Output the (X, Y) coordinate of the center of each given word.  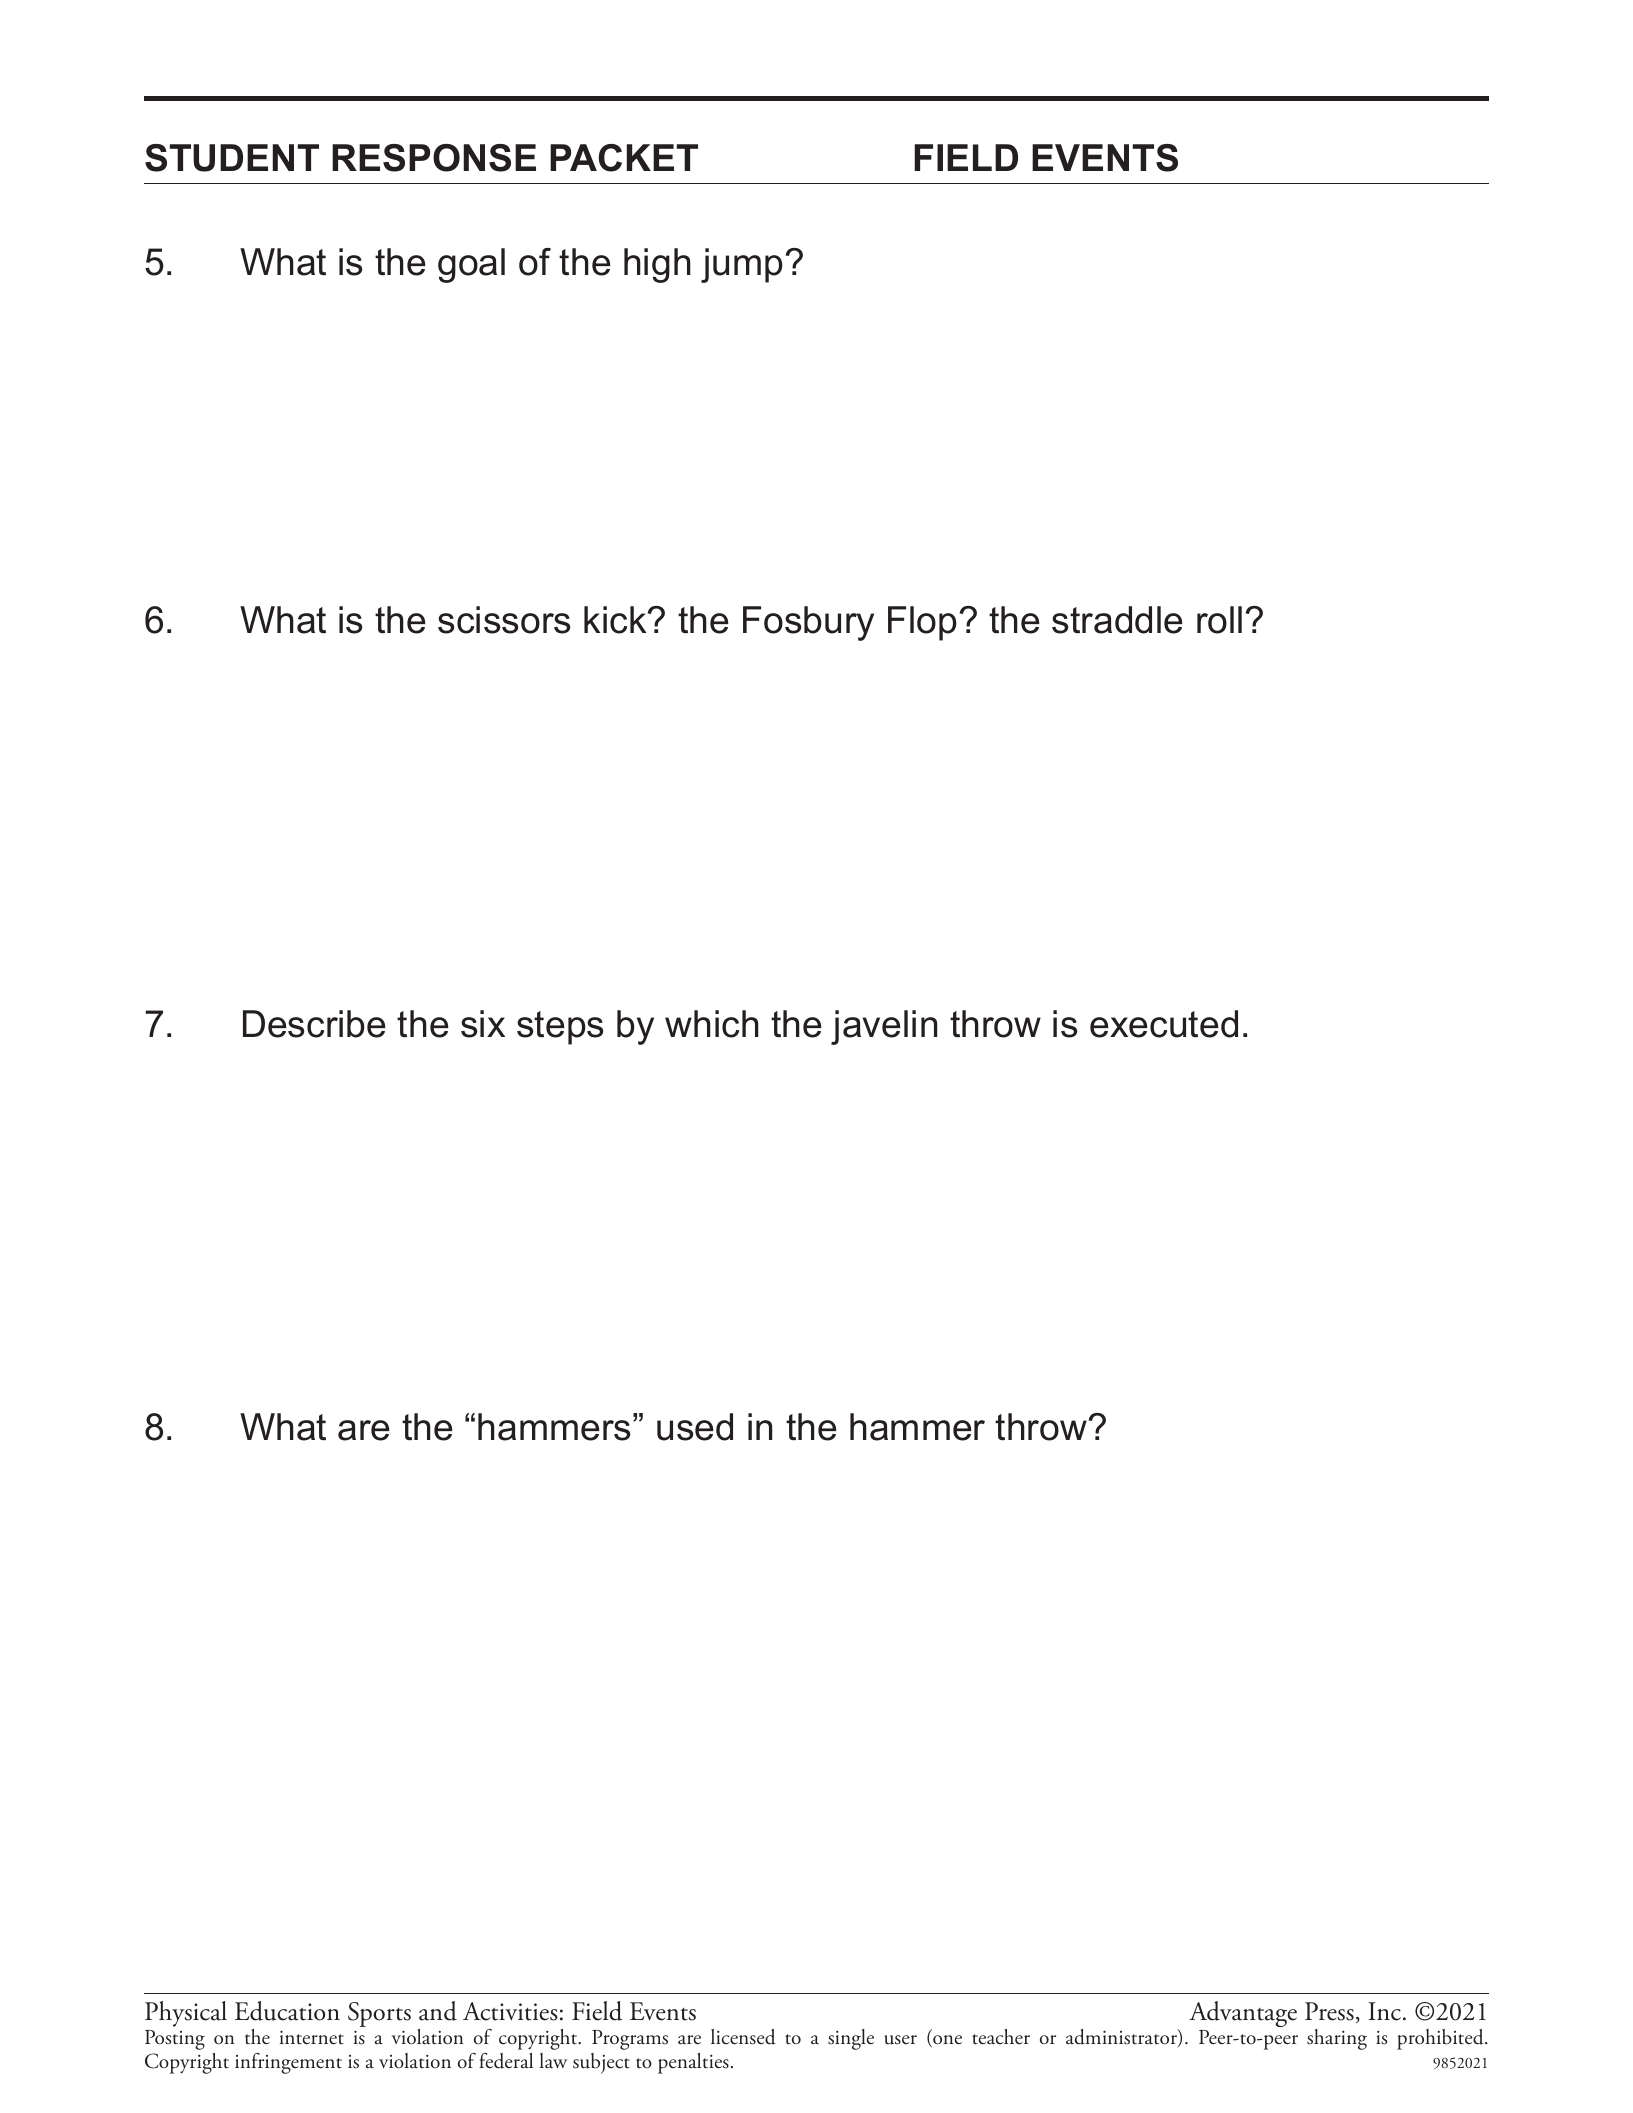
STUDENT (232, 158)
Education (287, 2011)
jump (742, 265)
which (712, 1024)
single (851, 2039)
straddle (1117, 620)
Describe (314, 1024)
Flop (922, 623)
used (695, 1427)
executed (1164, 1024)
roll (1219, 620)
